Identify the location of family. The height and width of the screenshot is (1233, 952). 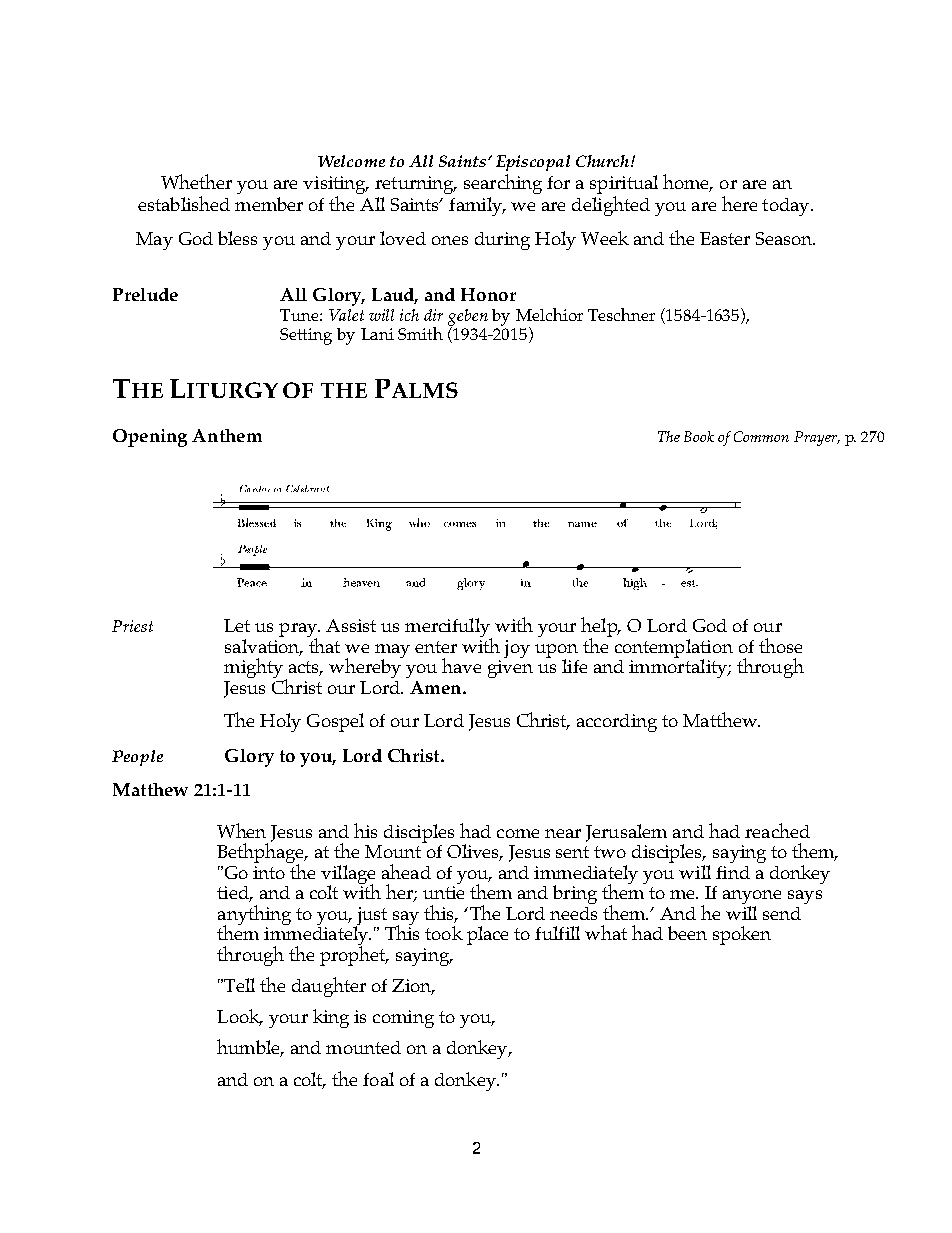
(477, 206).
